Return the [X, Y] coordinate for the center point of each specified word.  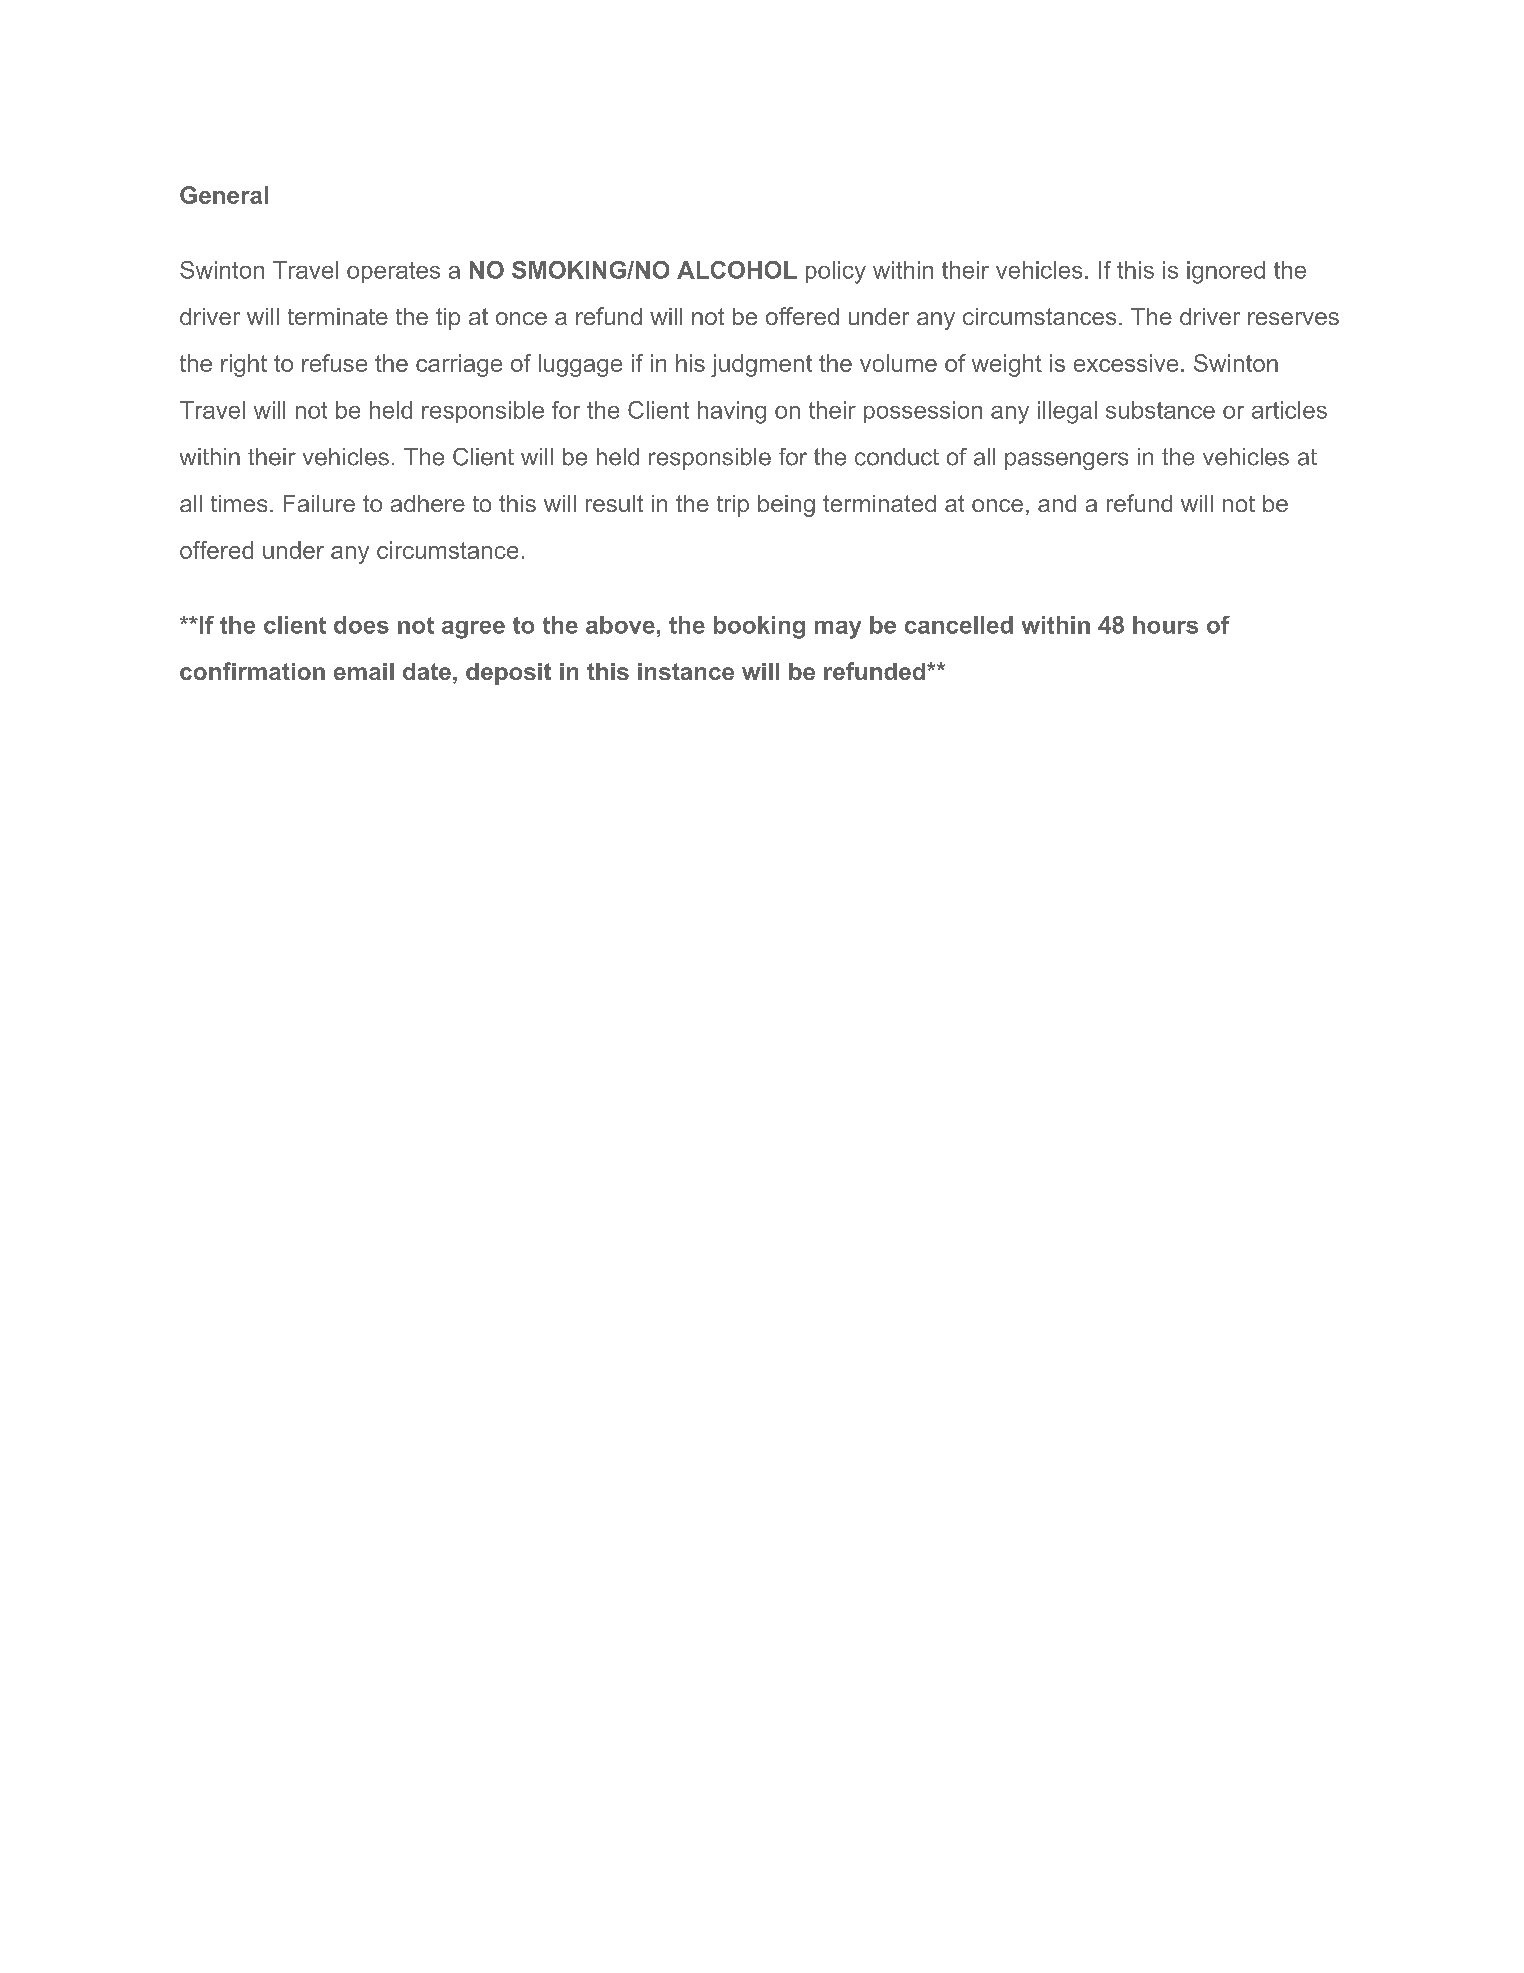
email [364, 671]
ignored [1226, 272]
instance [686, 671]
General [224, 195]
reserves [1293, 318]
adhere [428, 503]
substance [1160, 410]
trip [733, 506]
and [1057, 503]
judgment [761, 365]
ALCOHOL [737, 270]
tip [448, 319]
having [732, 412]
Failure [319, 503]
